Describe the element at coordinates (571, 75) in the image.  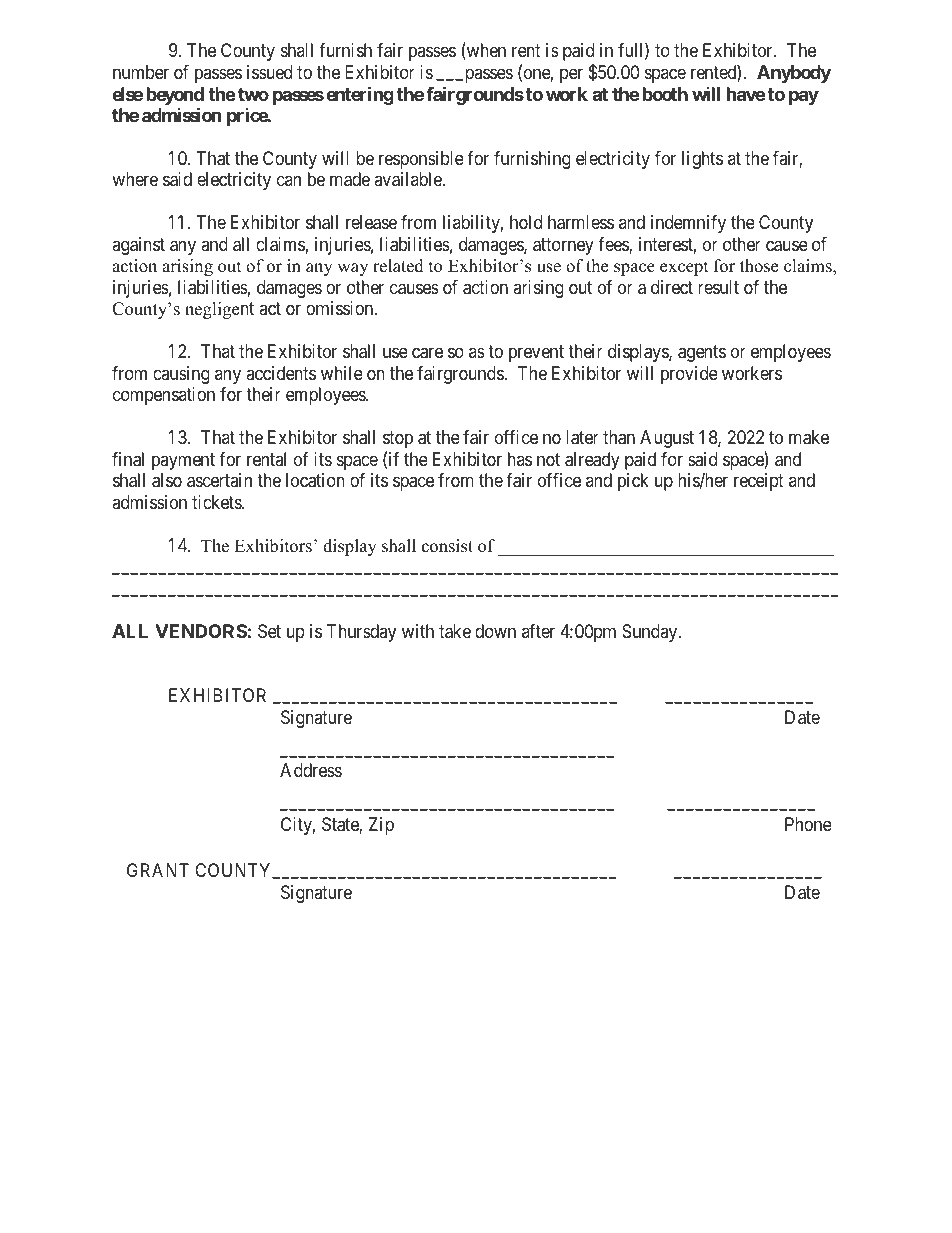
I see `per` at that location.
